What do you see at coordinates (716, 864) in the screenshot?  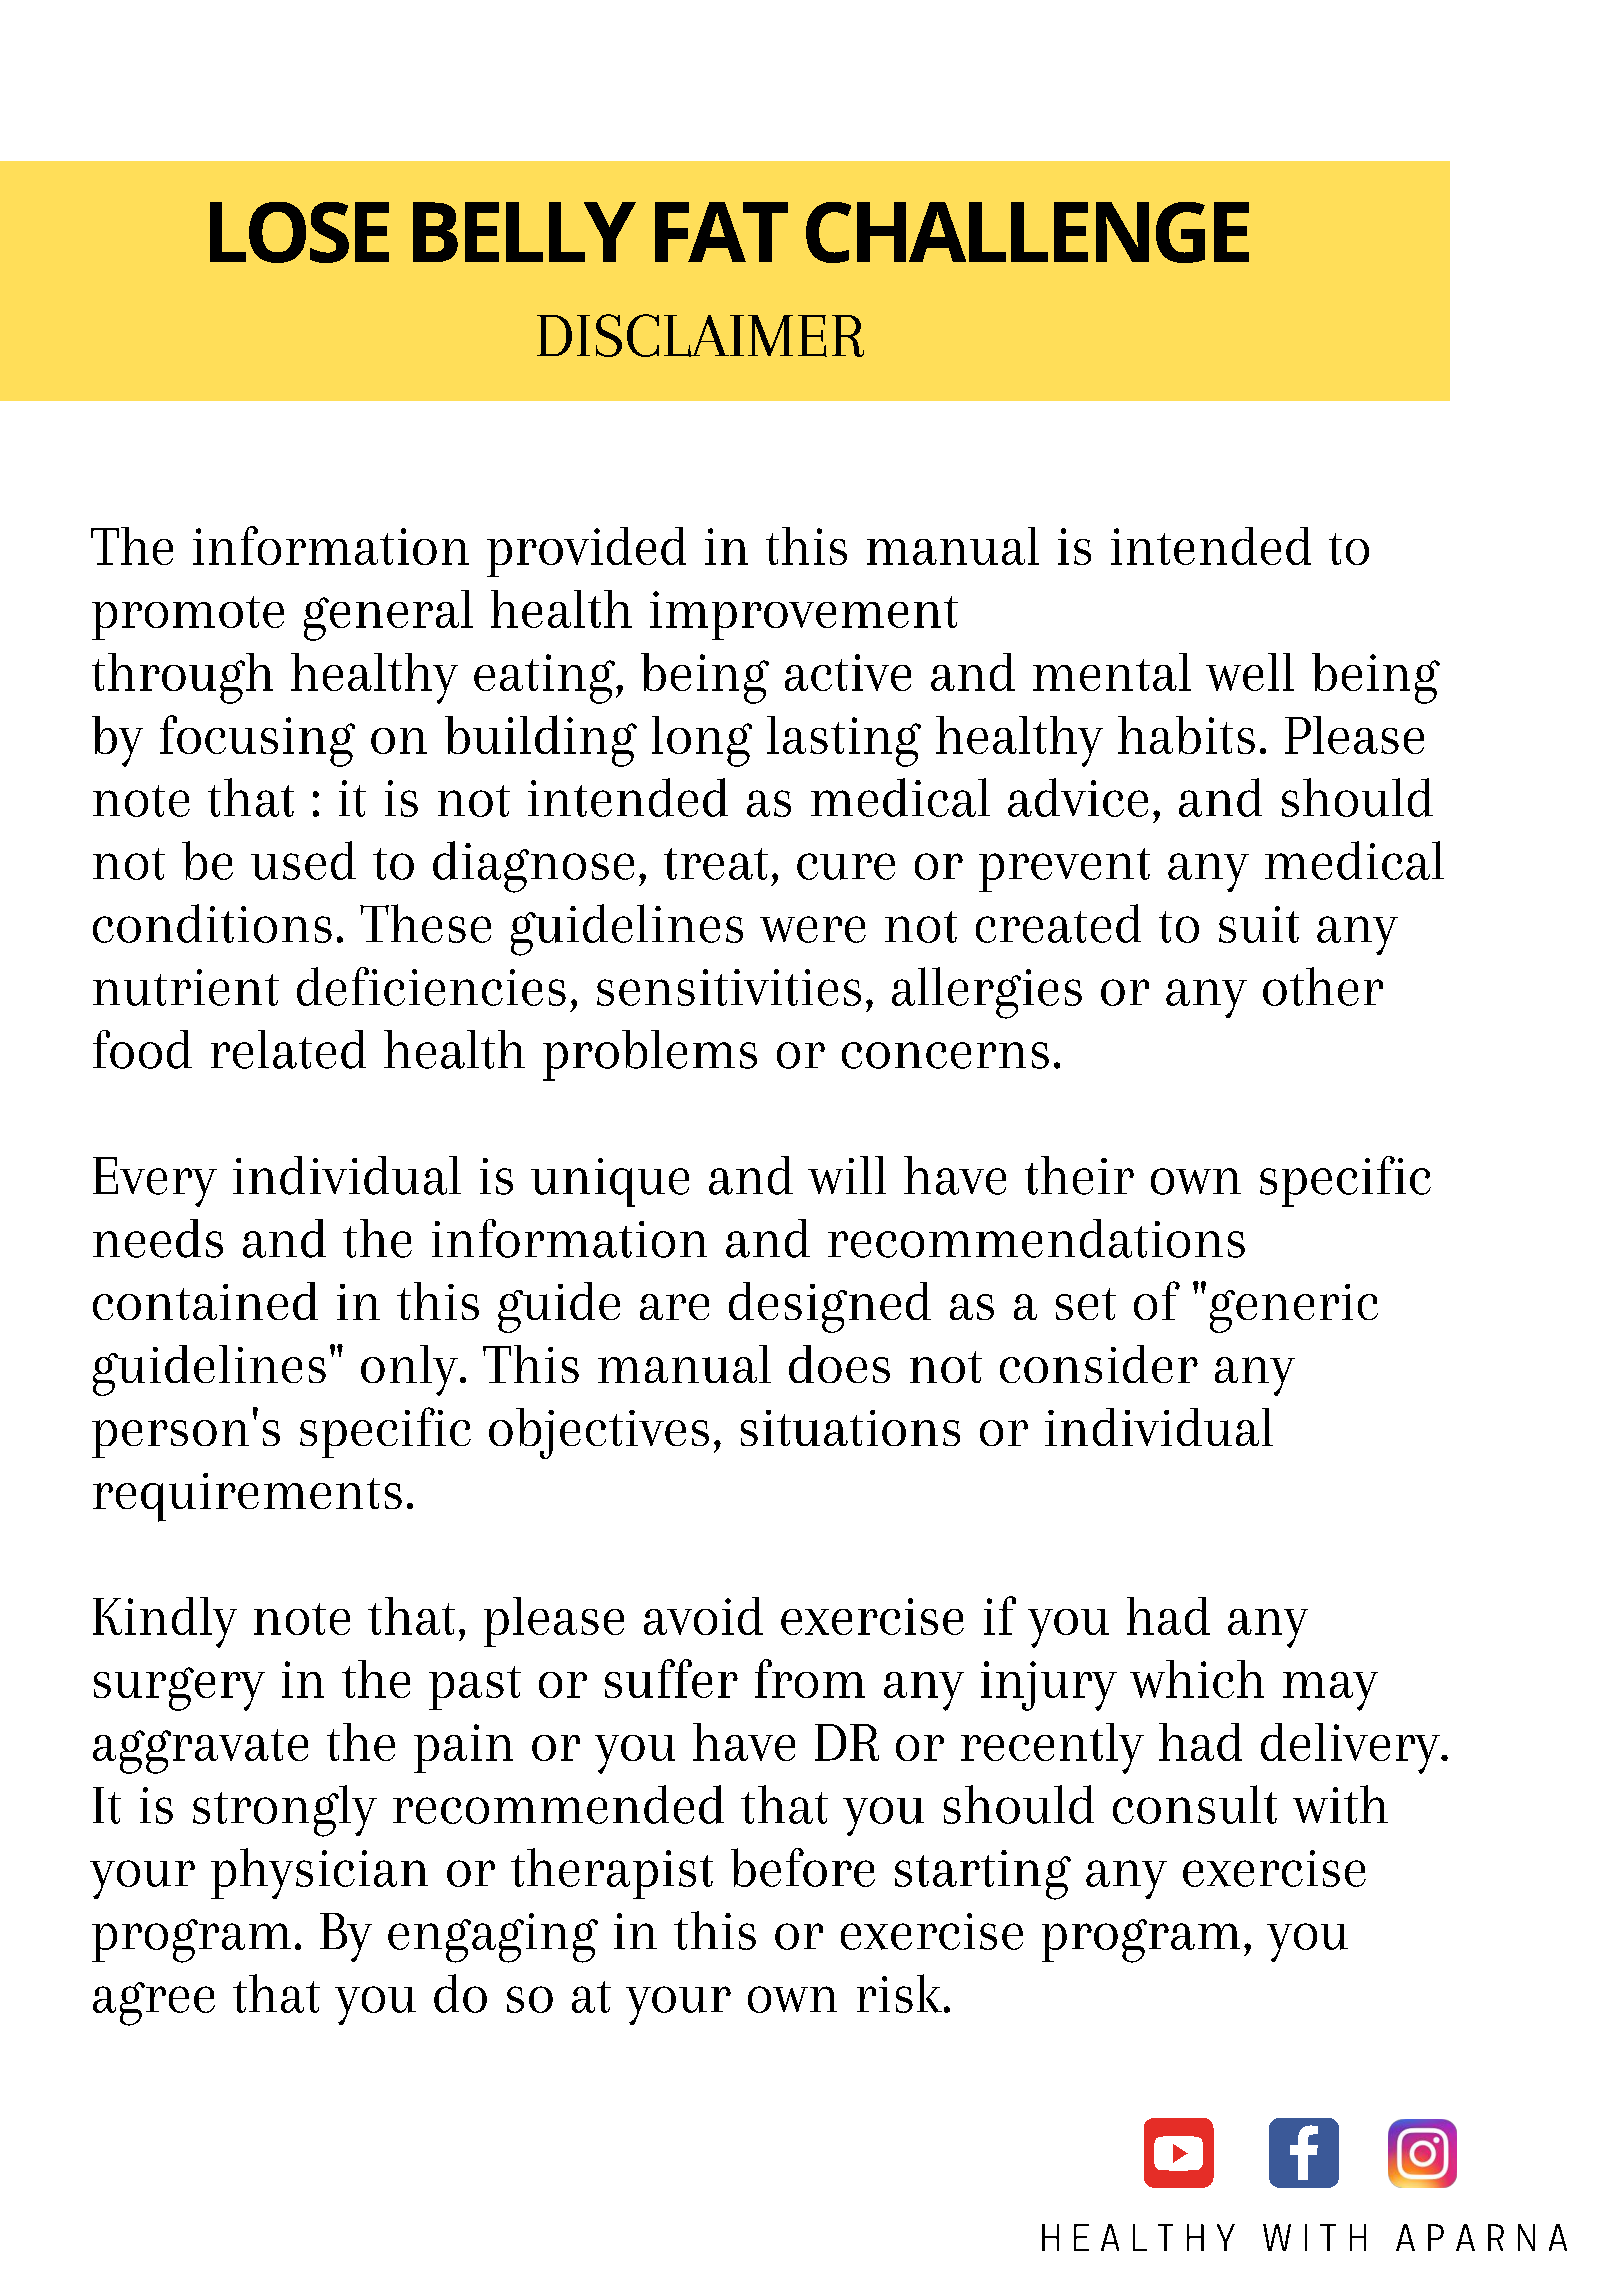 I see `treat` at bounding box center [716, 864].
